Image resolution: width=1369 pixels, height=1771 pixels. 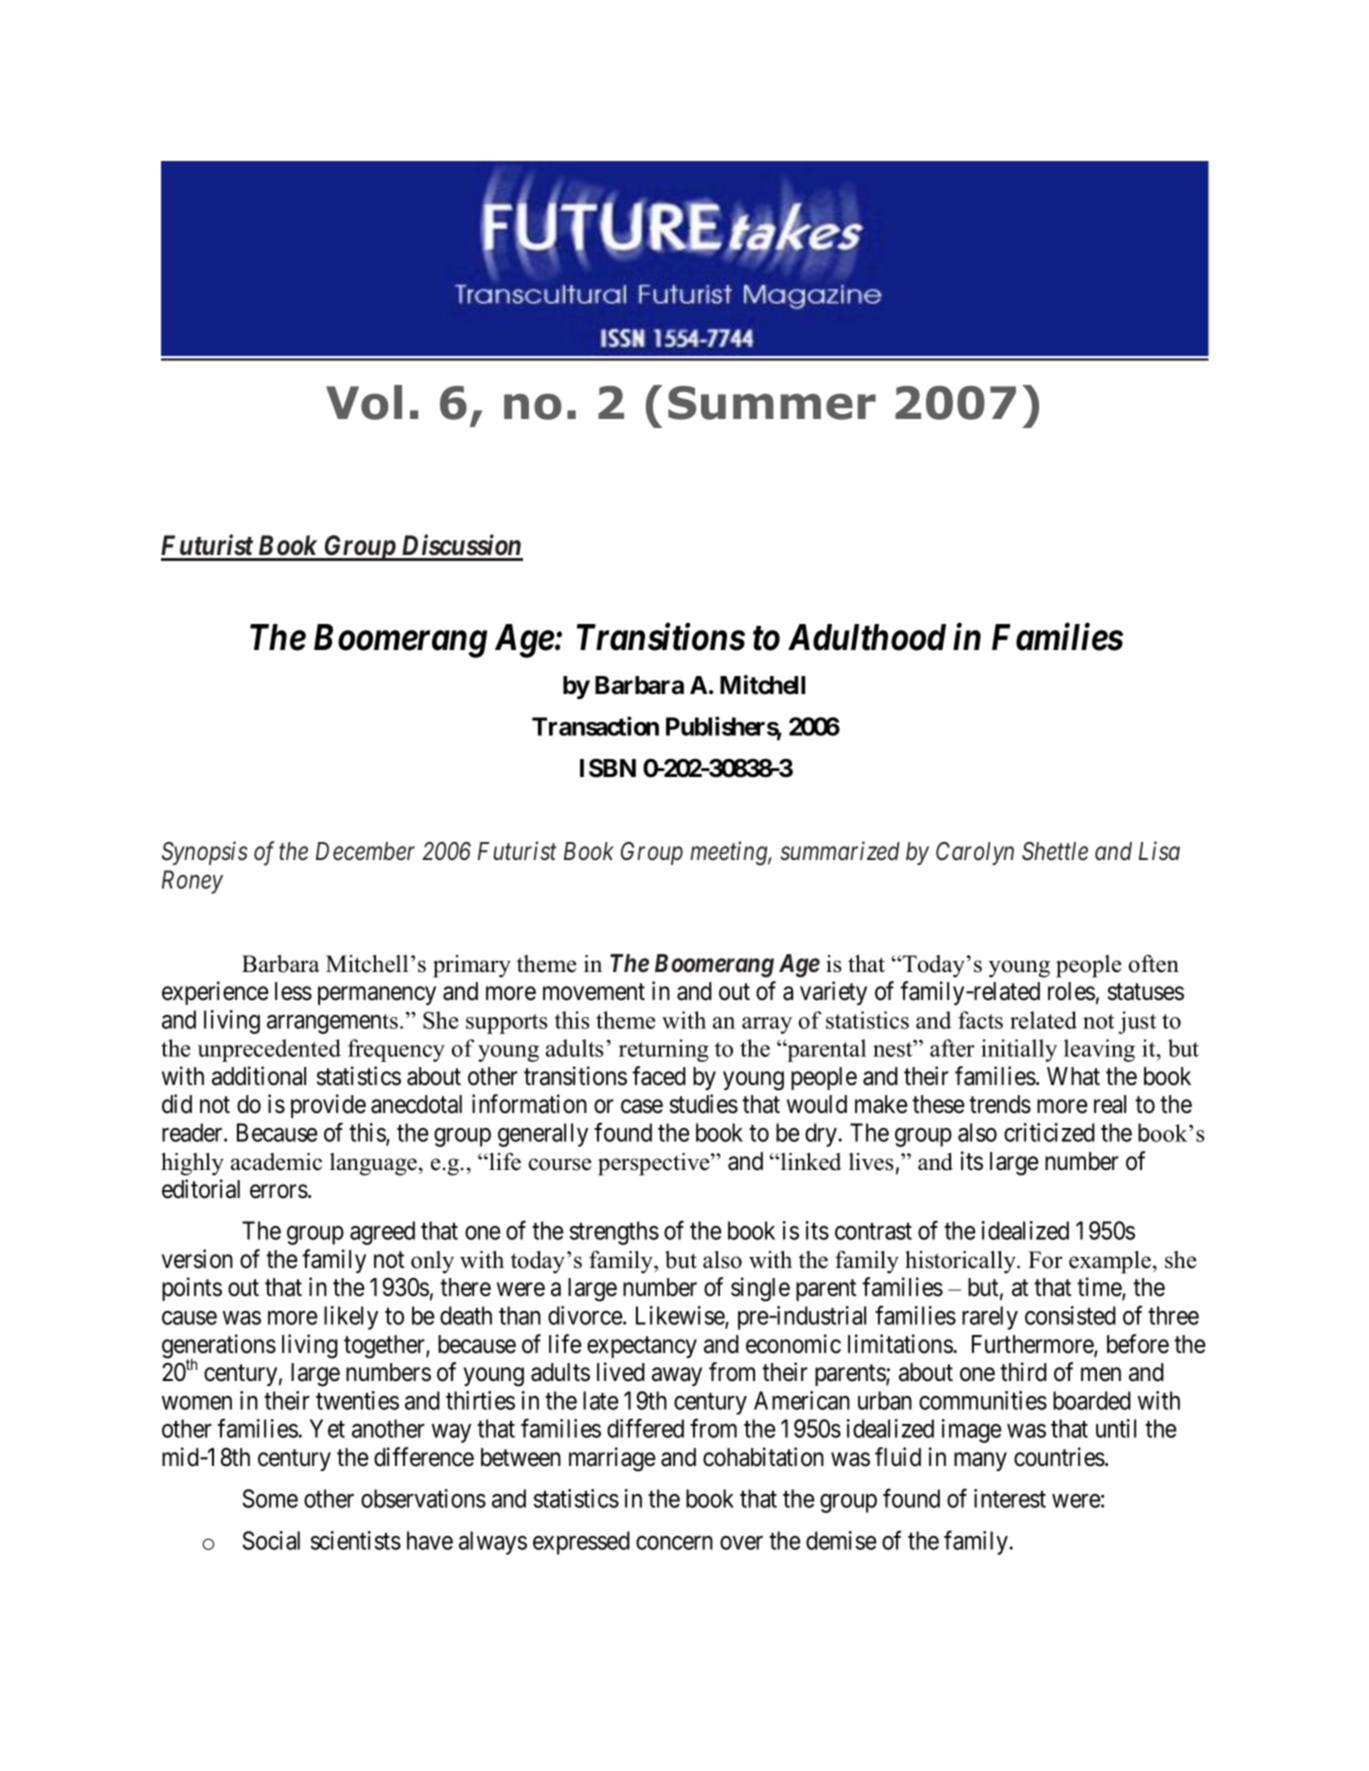 I want to click on Summer, so click(x=772, y=403).
